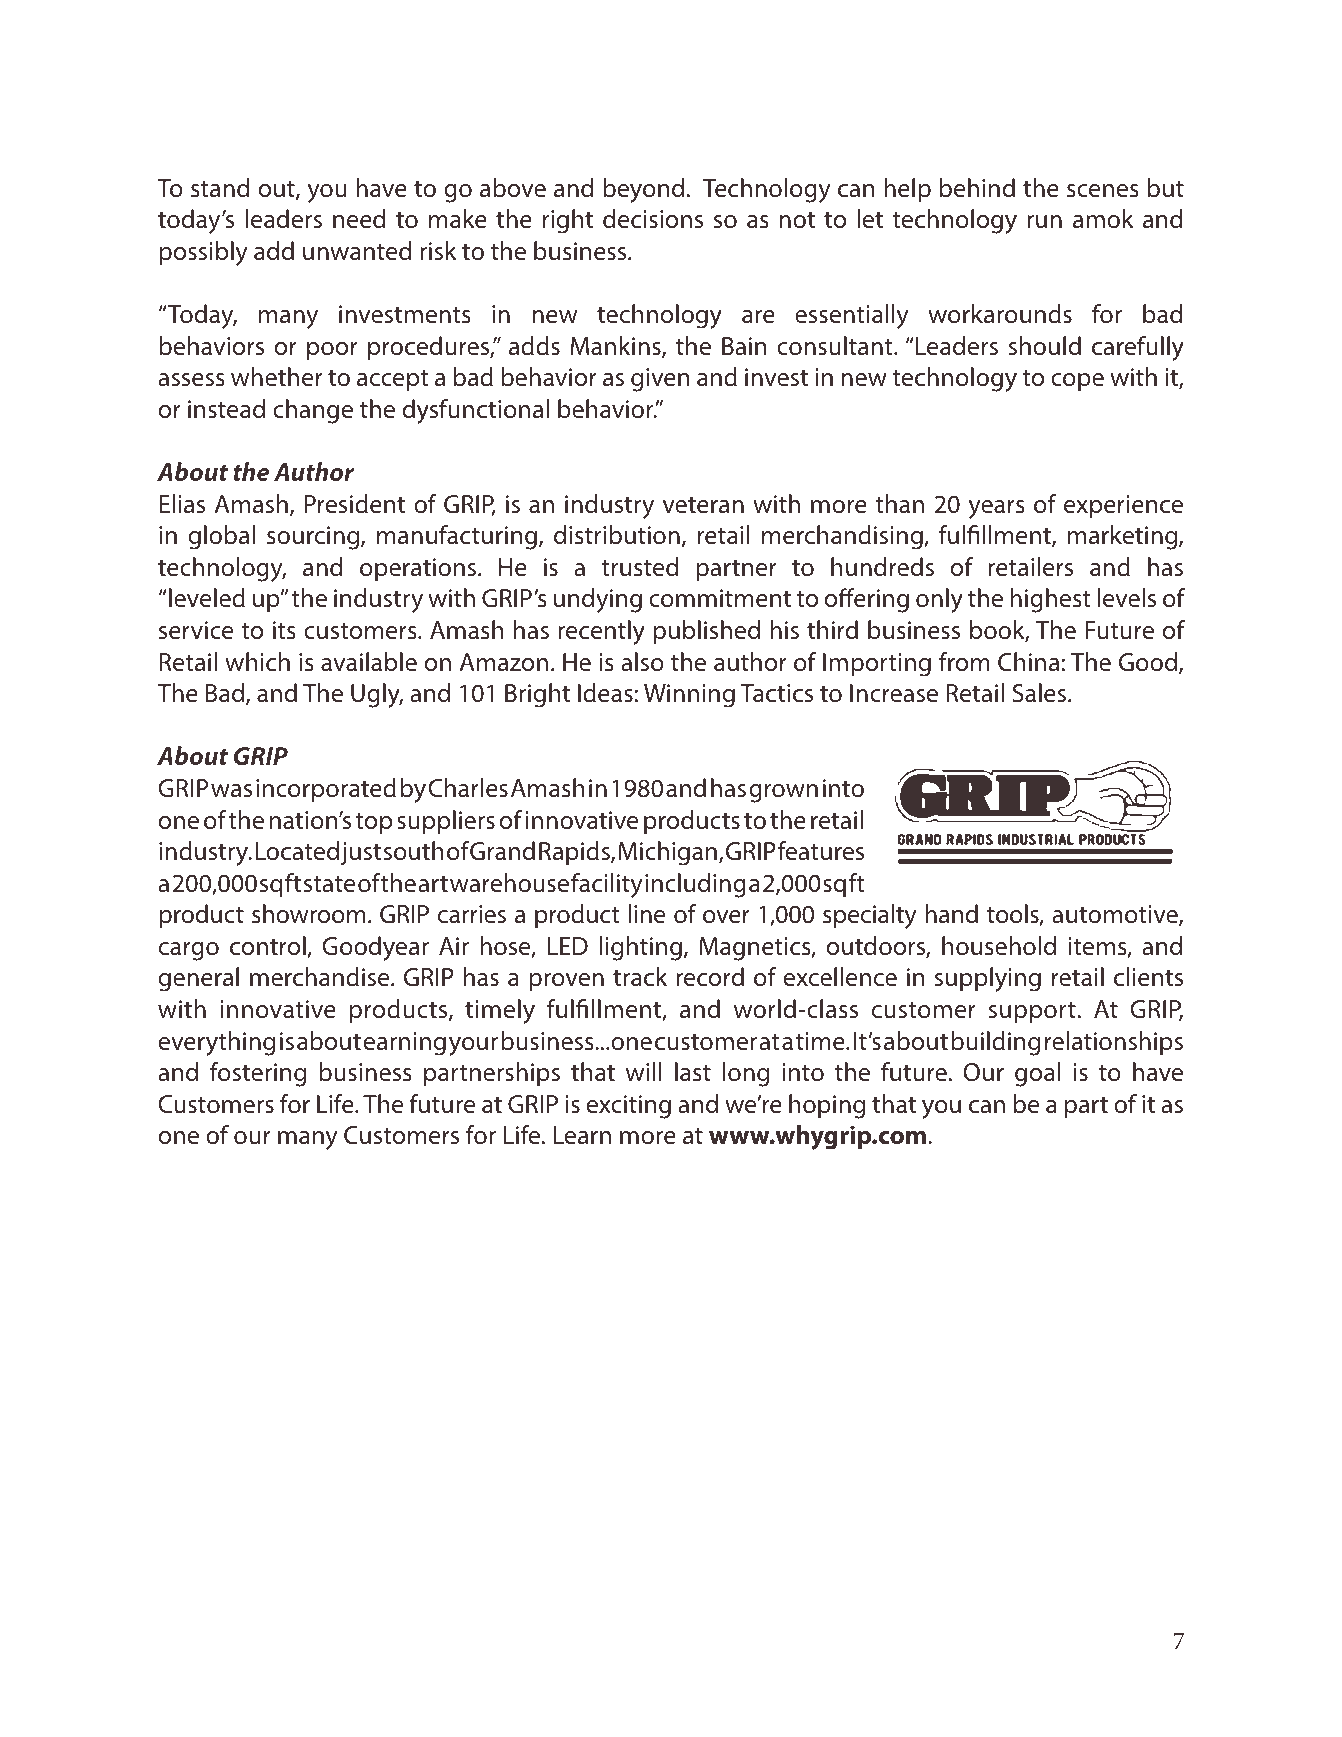 This screenshot has width=1342, height=1737. What do you see at coordinates (642, 662) in the screenshot?
I see `also` at bounding box center [642, 662].
